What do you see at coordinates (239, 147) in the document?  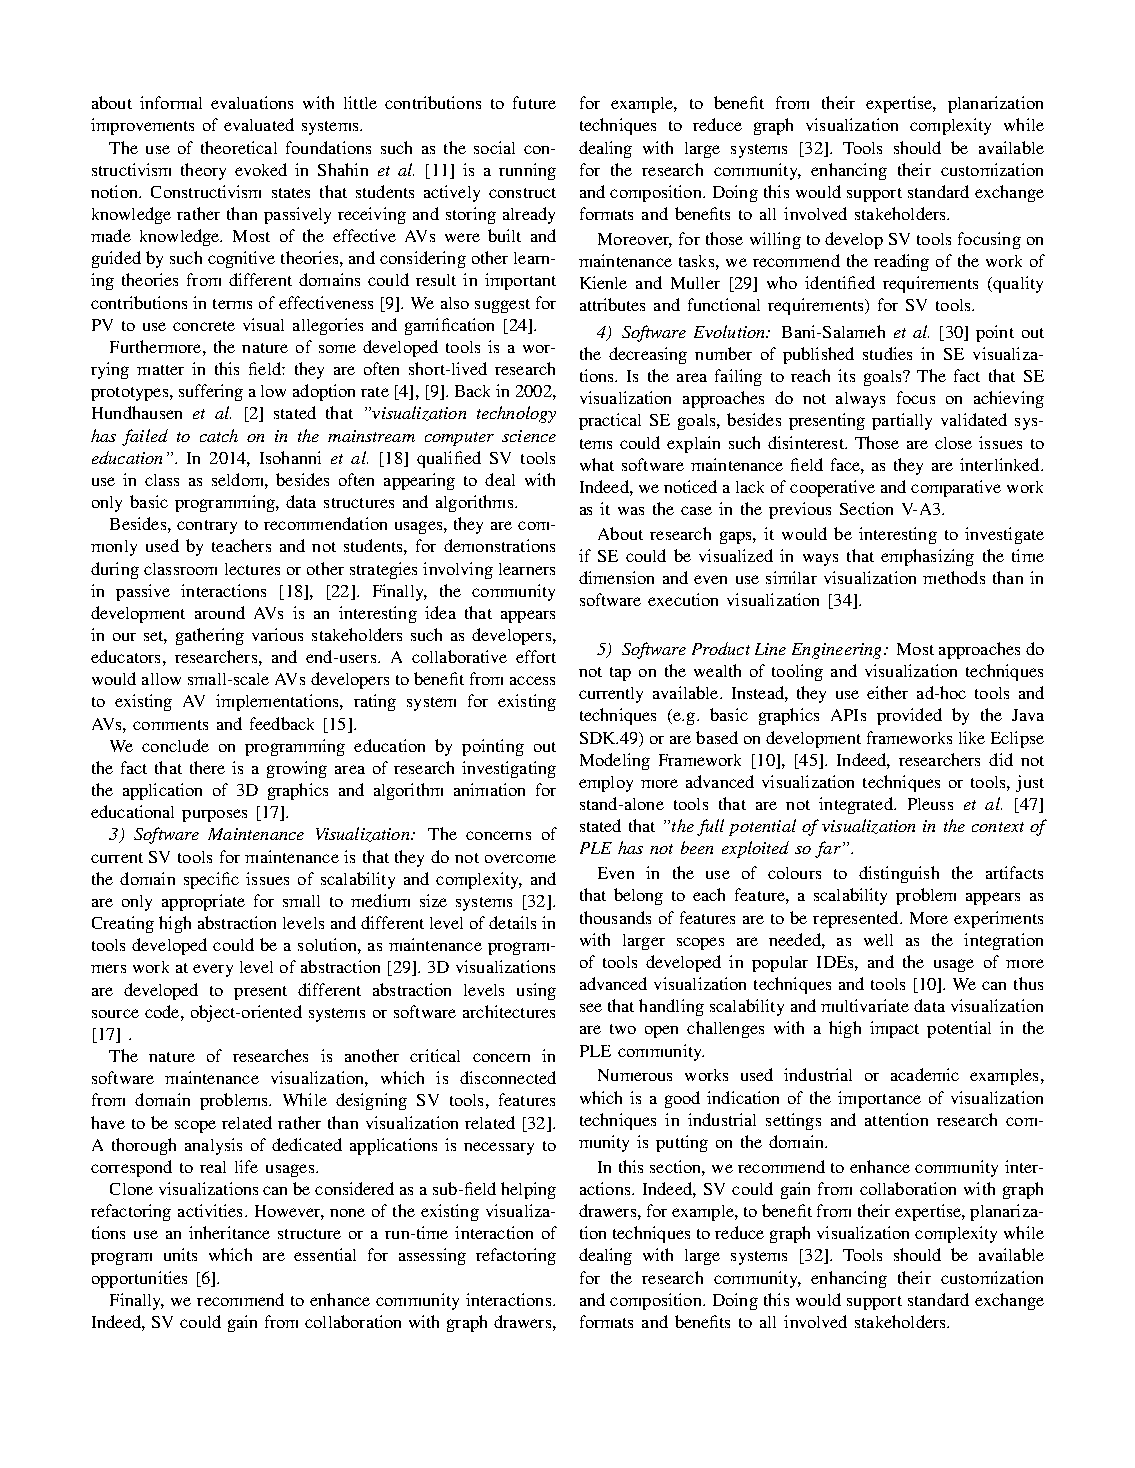 I see `theoretical` at bounding box center [239, 147].
